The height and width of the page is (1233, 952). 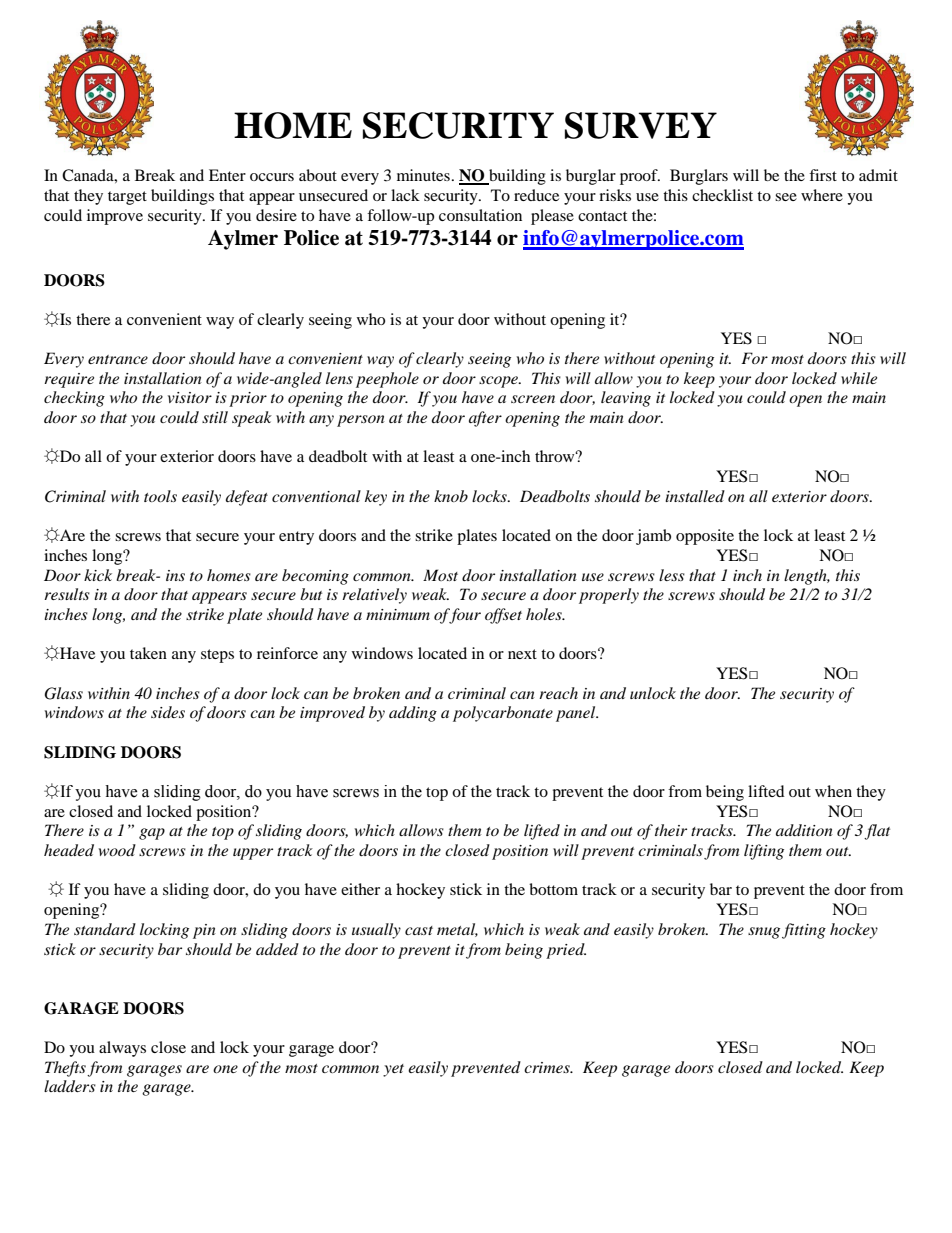 I want to click on first, so click(x=823, y=175).
